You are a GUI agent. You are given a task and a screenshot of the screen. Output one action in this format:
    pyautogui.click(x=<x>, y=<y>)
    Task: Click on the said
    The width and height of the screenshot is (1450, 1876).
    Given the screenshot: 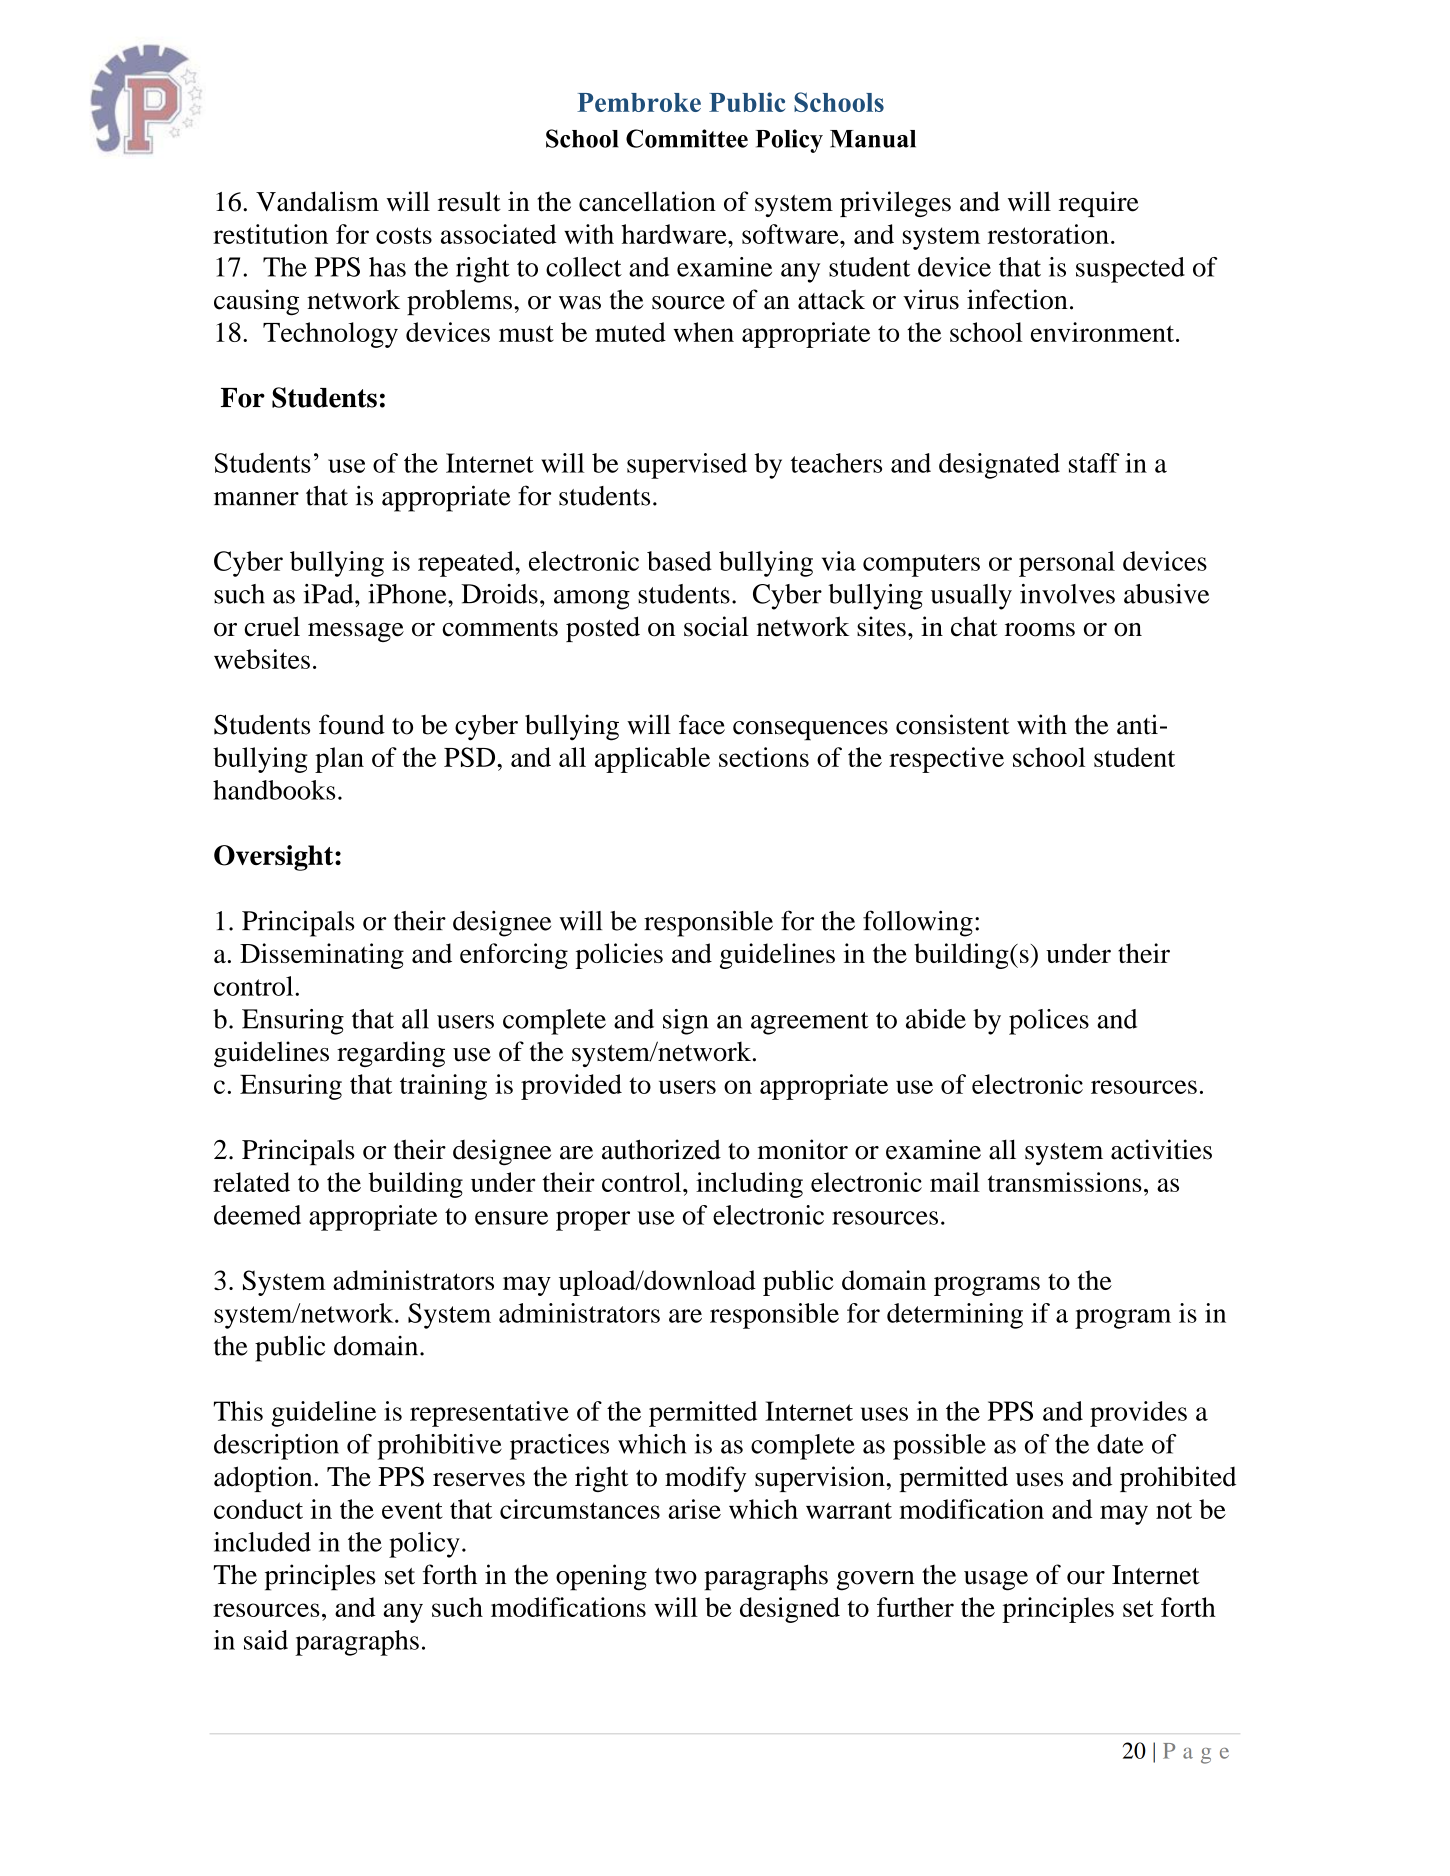 What is the action you would take?
    pyautogui.click(x=266, y=1640)
